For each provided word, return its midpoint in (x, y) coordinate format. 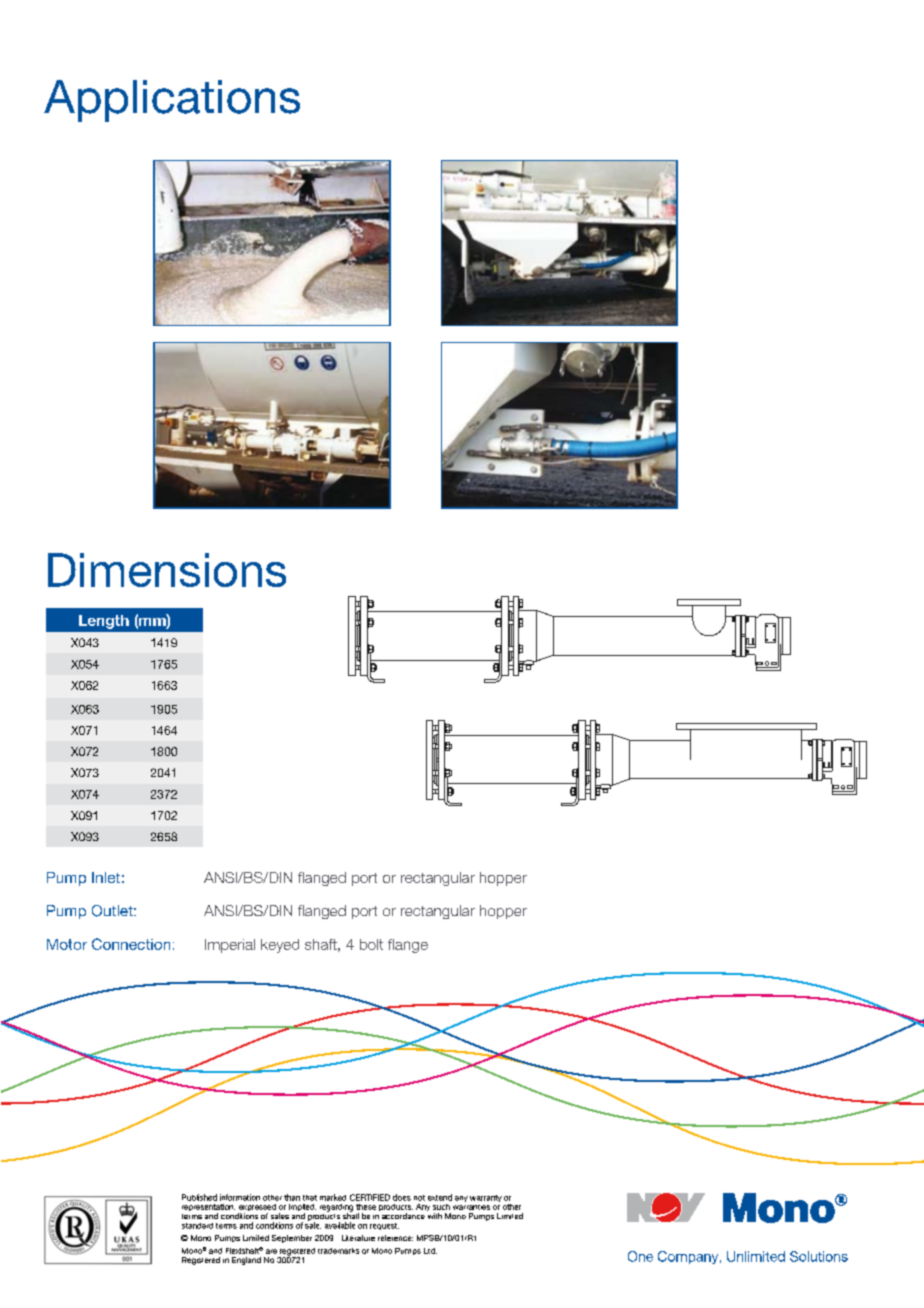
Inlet (106, 877)
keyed (280, 946)
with (435, 1216)
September (292, 1239)
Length (104, 622)
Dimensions (167, 570)
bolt (371, 944)
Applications (172, 101)
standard (197, 1226)
